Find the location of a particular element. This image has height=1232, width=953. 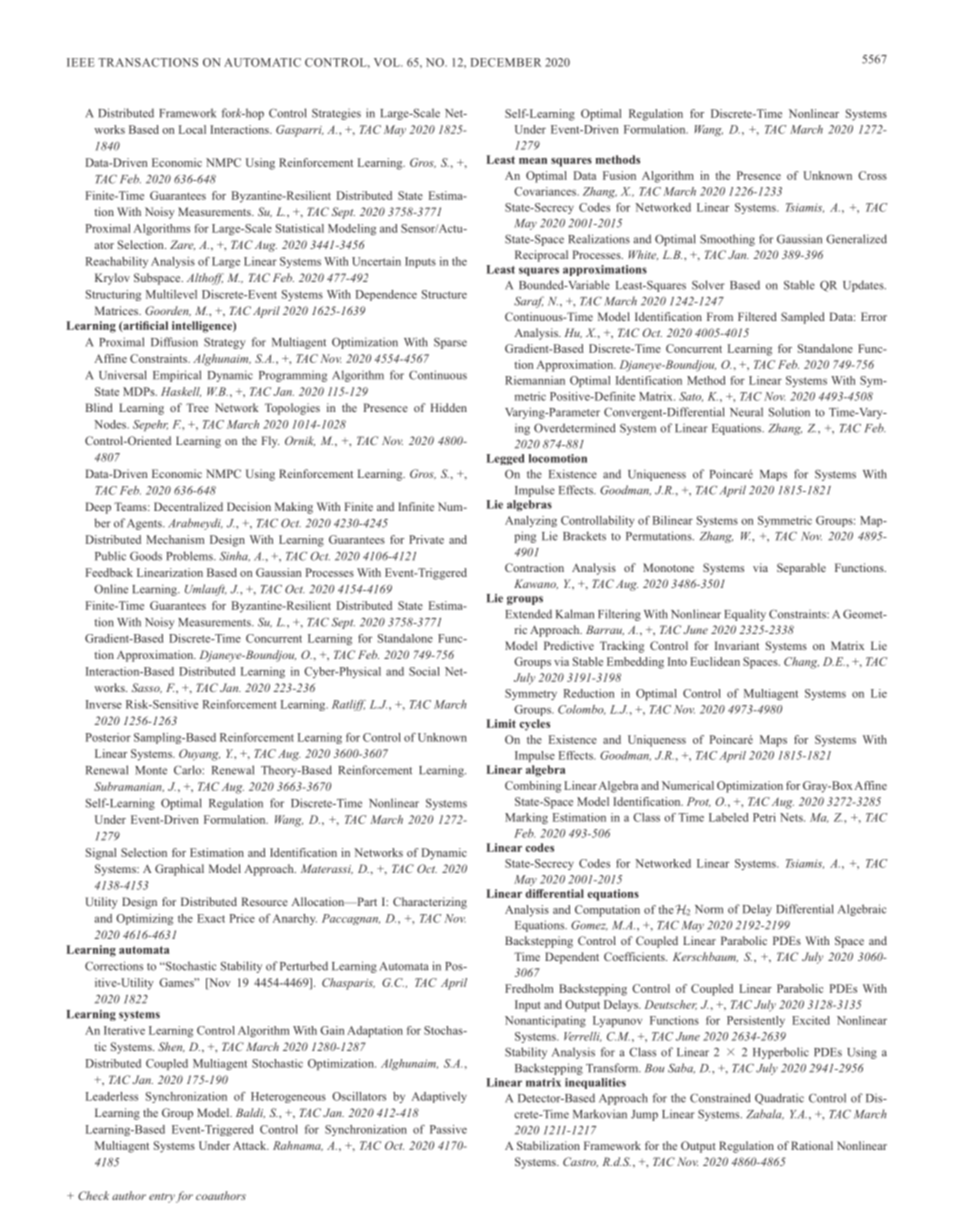

Tree is located at coordinates (197, 407).
